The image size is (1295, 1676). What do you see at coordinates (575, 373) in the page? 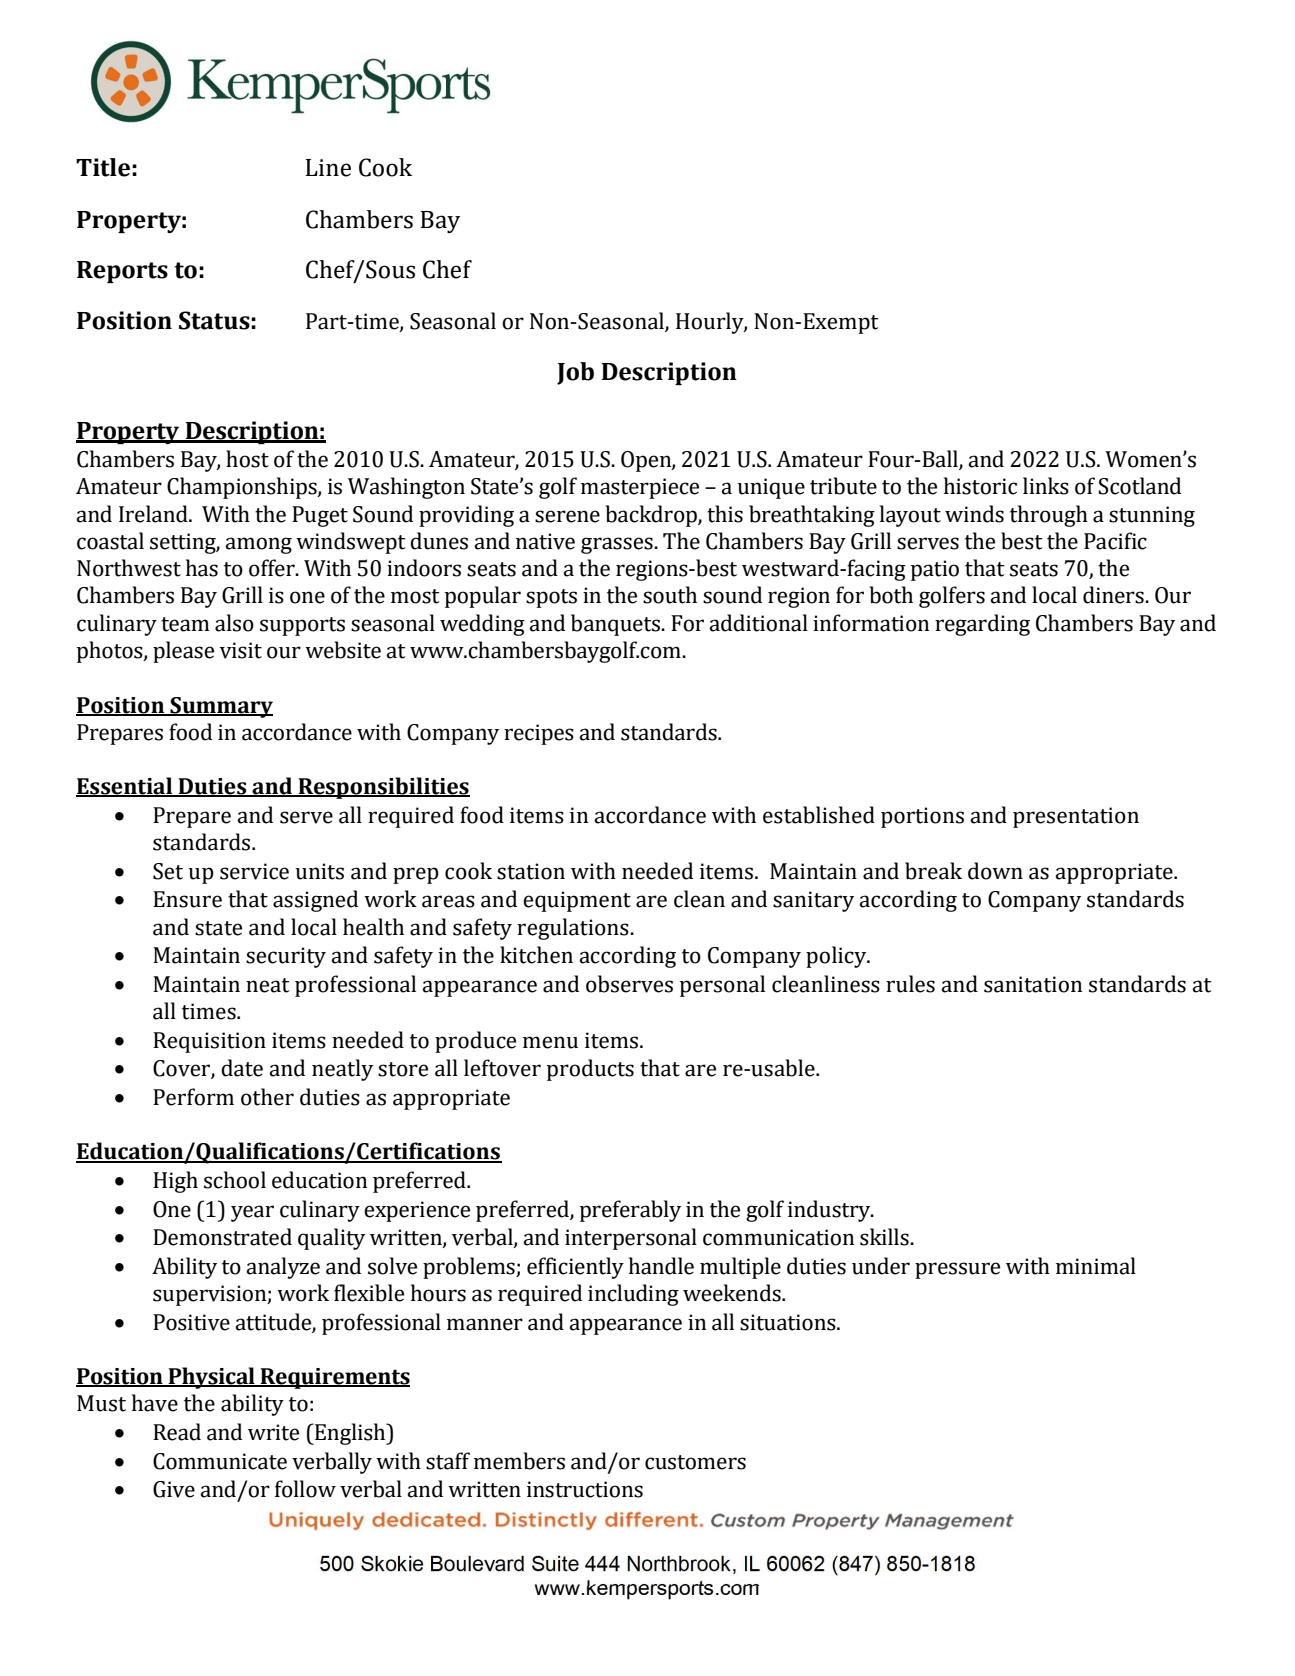
I see `Job` at bounding box center [575, 373].
